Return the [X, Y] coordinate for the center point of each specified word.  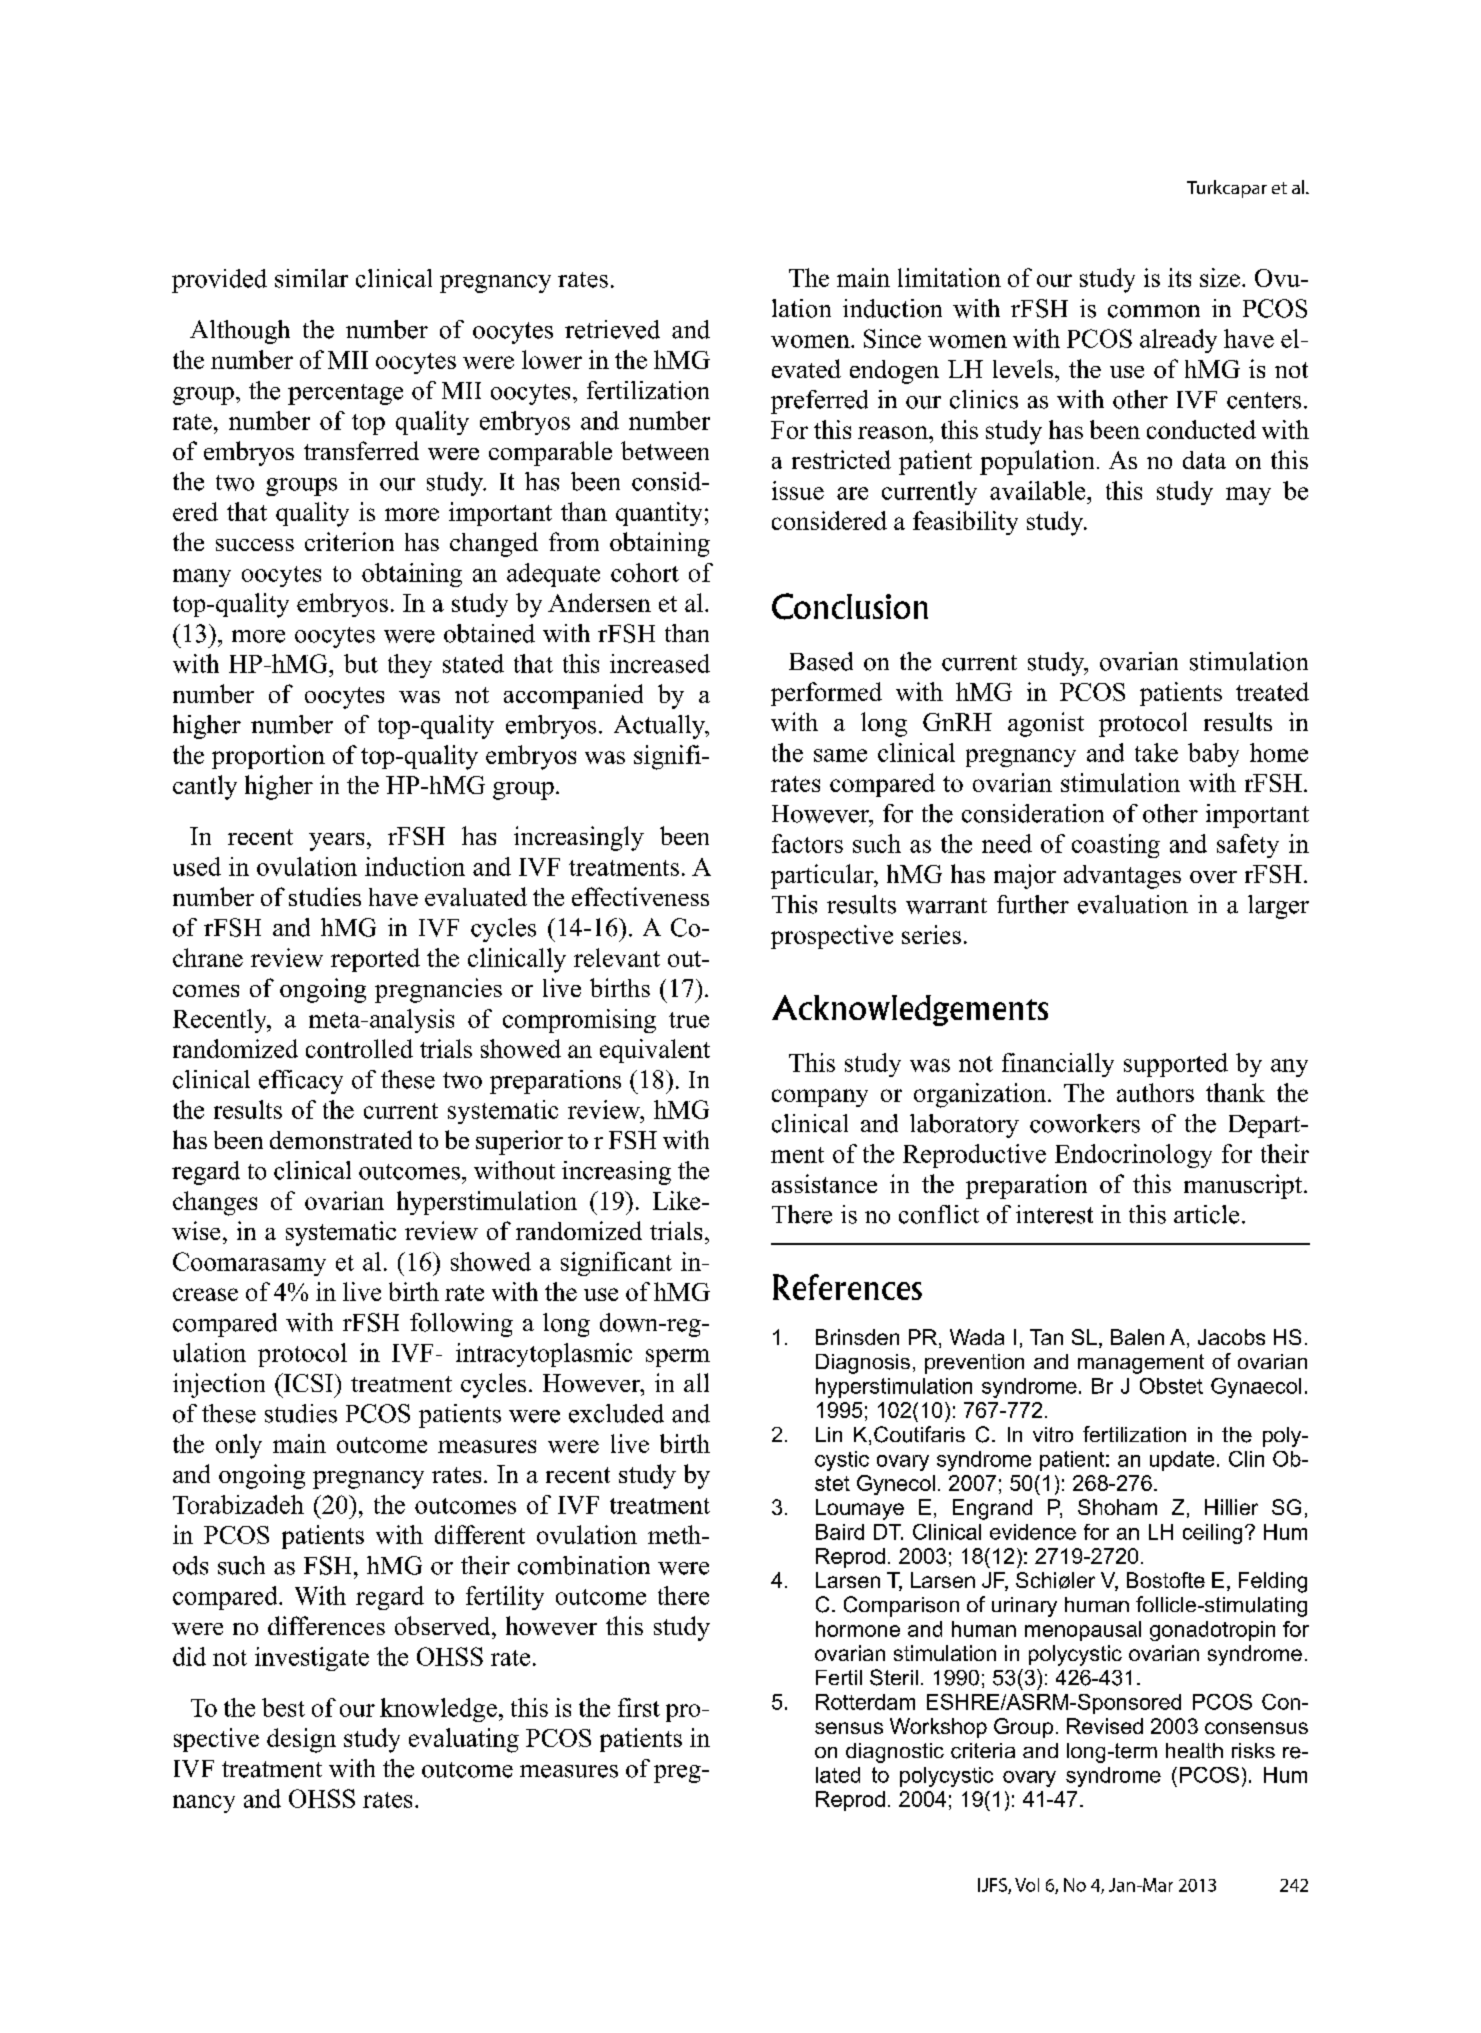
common [1154, 311]
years [336, 842]
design [301, 1740]
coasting [1116, 846]
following [461, 1325]
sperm [678, 1358]
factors [807, 843]
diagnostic [895, 1753]
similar [311, 278]
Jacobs [1231, 1337]
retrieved [612, 329]
